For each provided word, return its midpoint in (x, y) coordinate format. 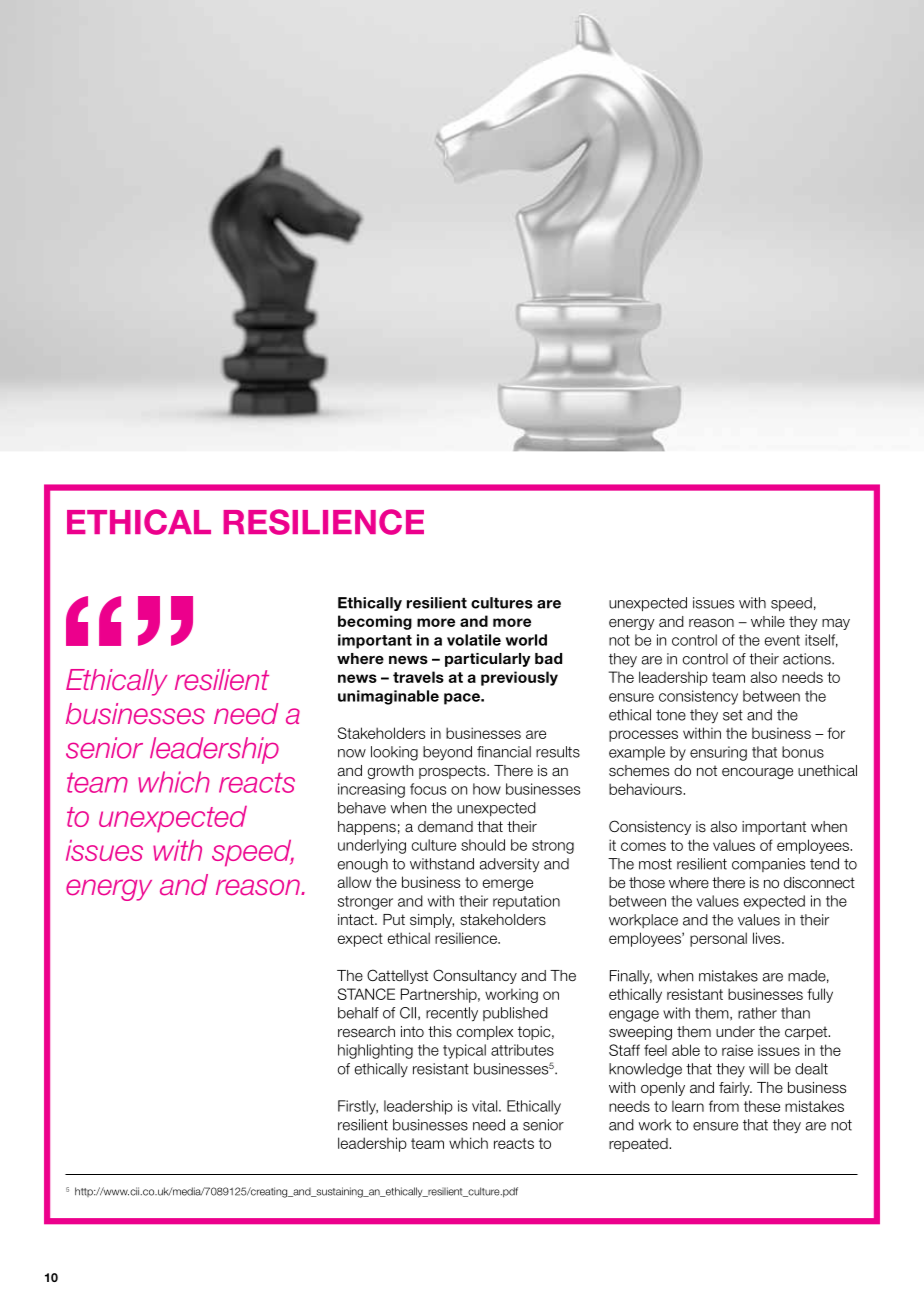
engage (634, 1016)
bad (548, 658)
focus (428, 789)
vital (486, 1106)
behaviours (646, 789)
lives (768, 938)
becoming (375, 622)
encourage (757, 773)
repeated (639, 1145)
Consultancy (475, 976)
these (762, 1106)
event (782, 640)
